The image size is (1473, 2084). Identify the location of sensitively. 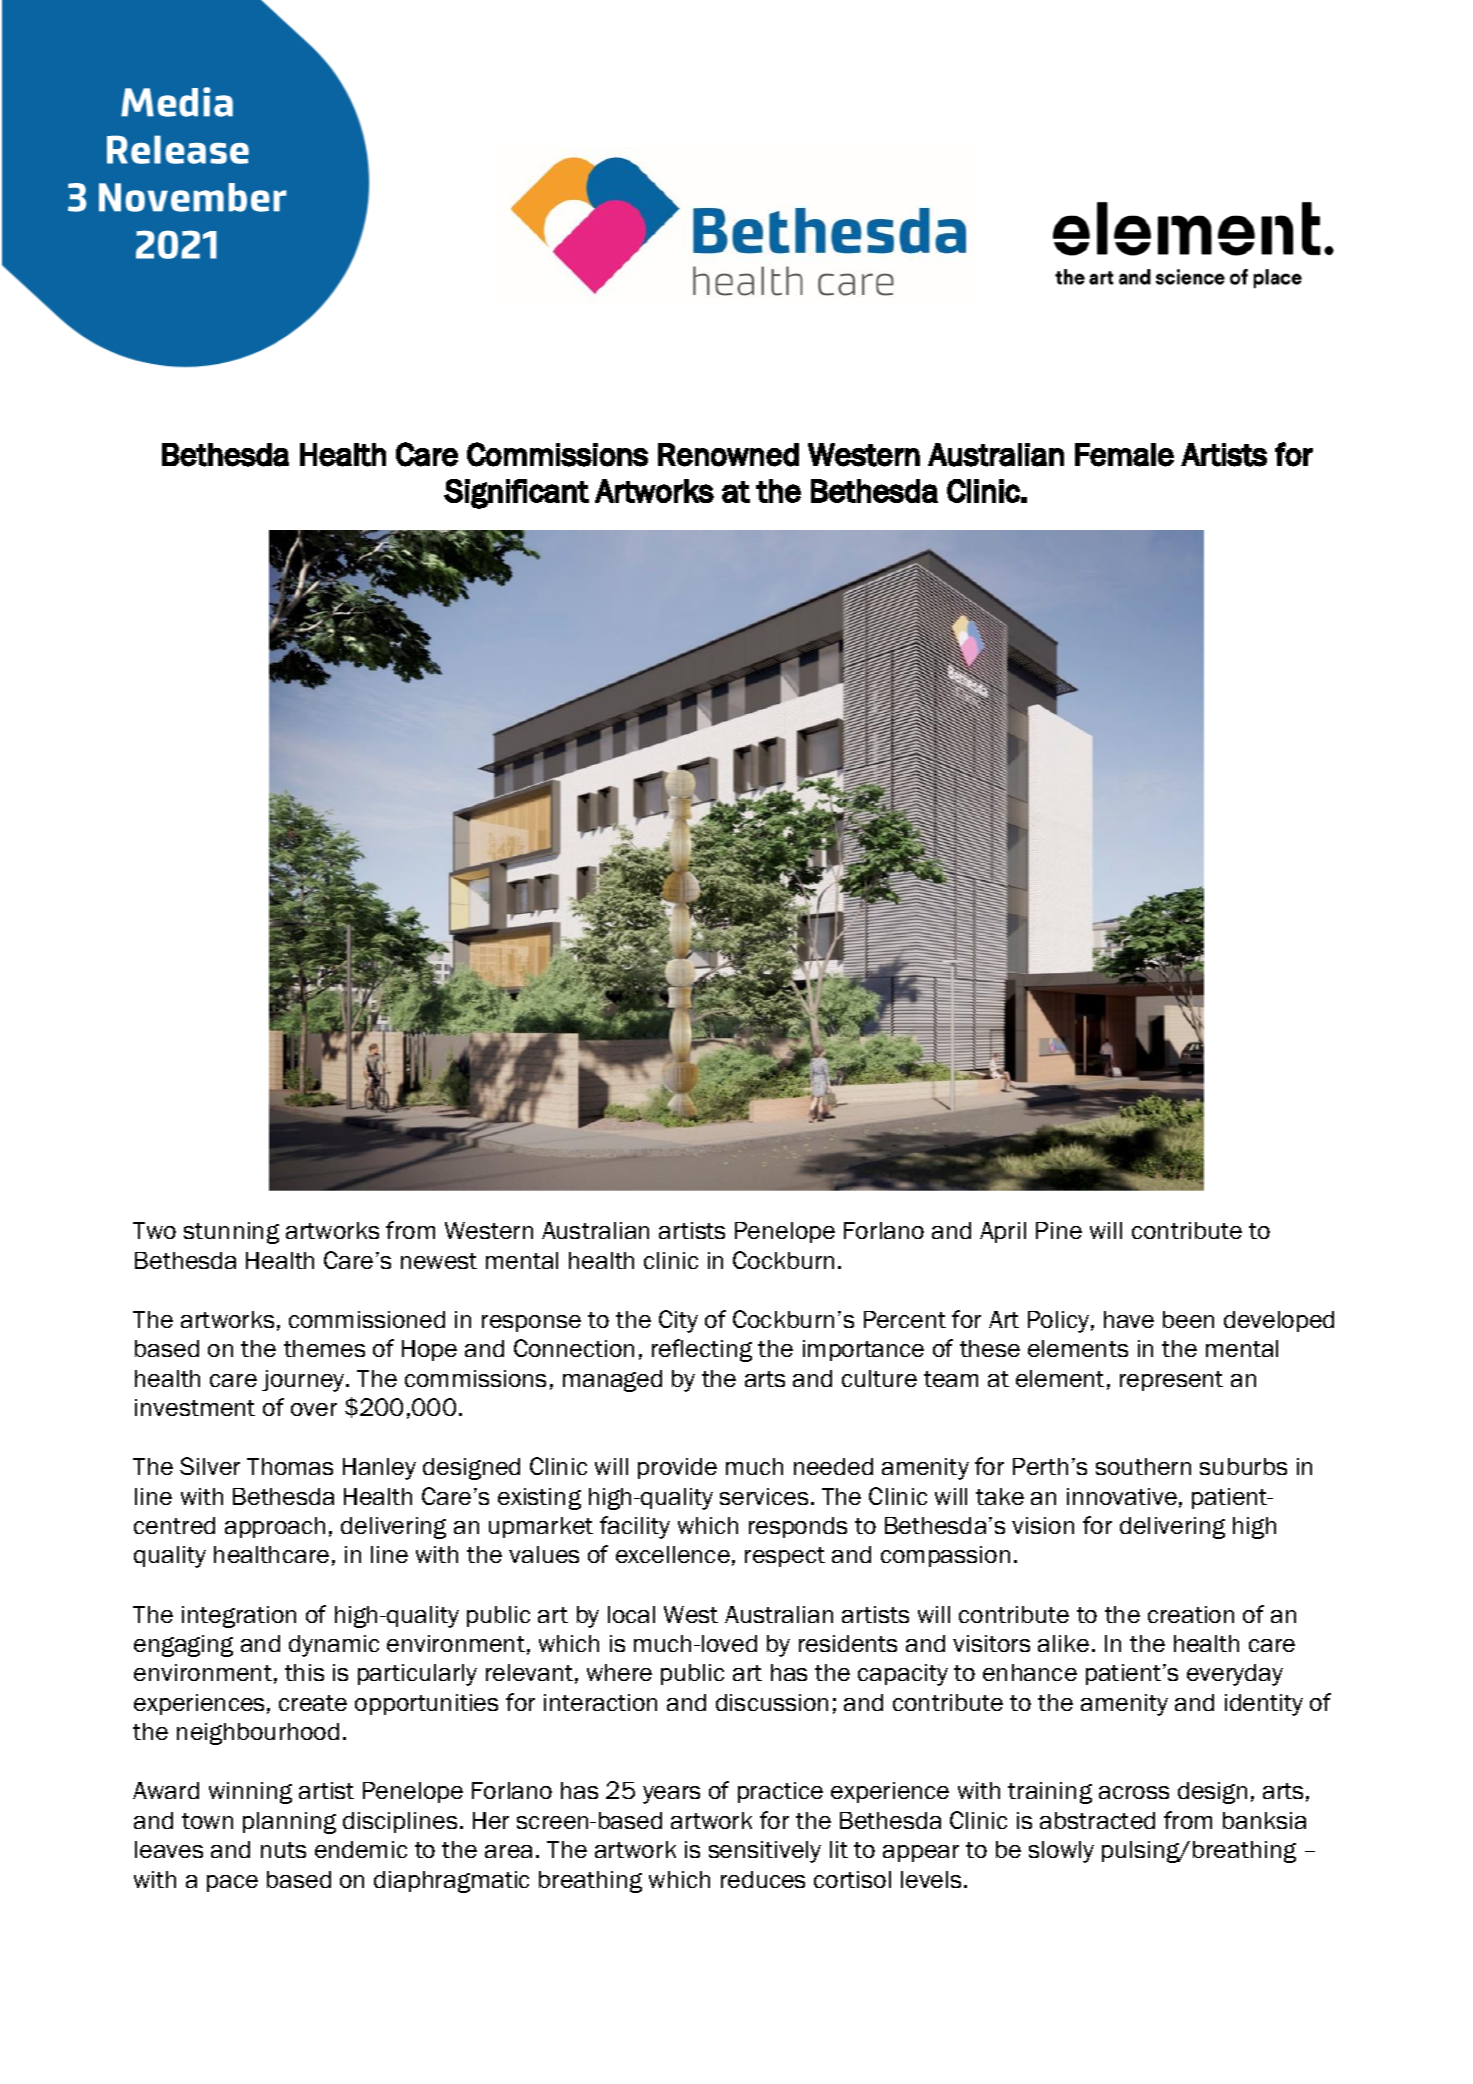
(765, 1852).
